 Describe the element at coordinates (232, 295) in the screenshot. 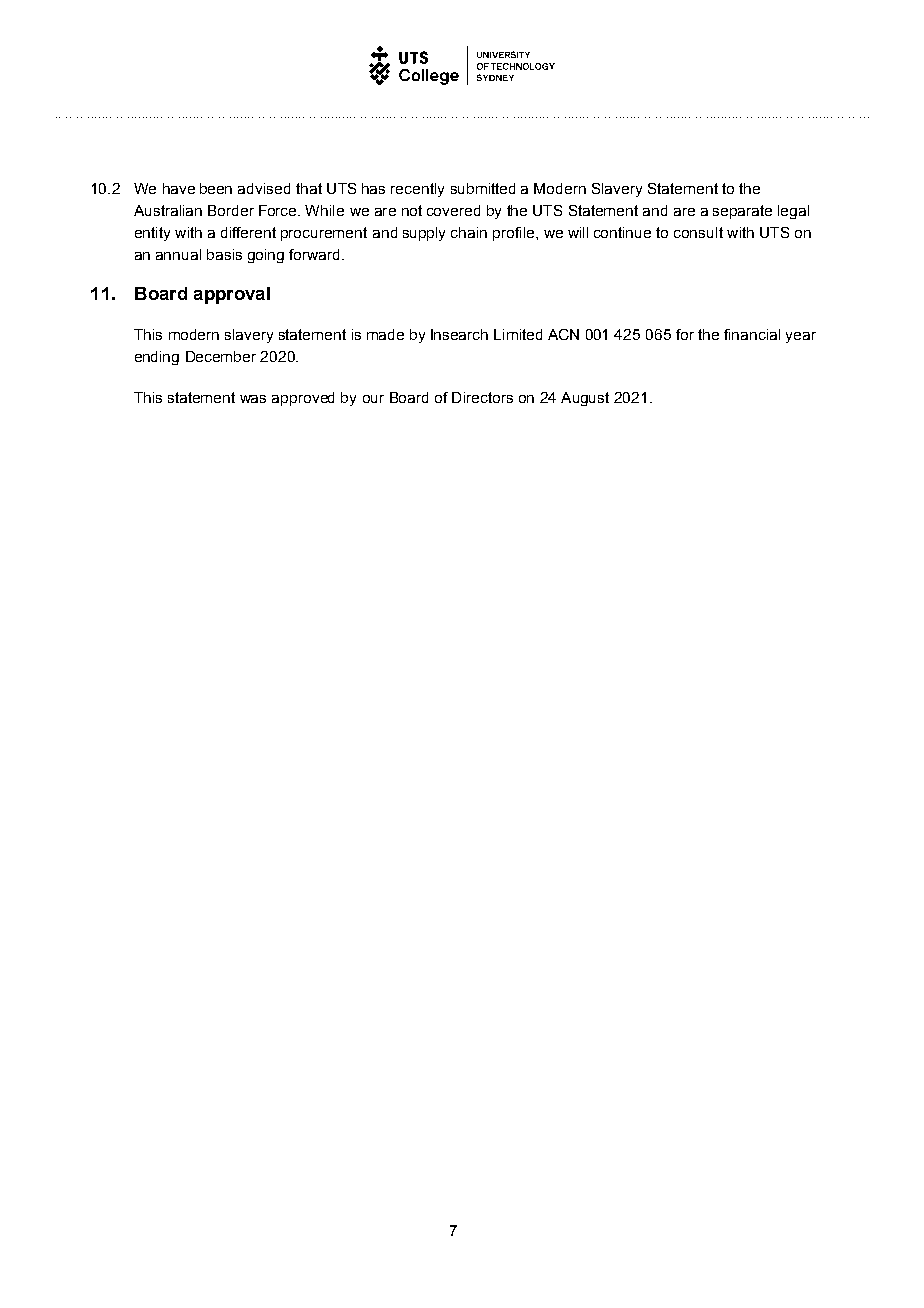

I see `approval` at that location.
